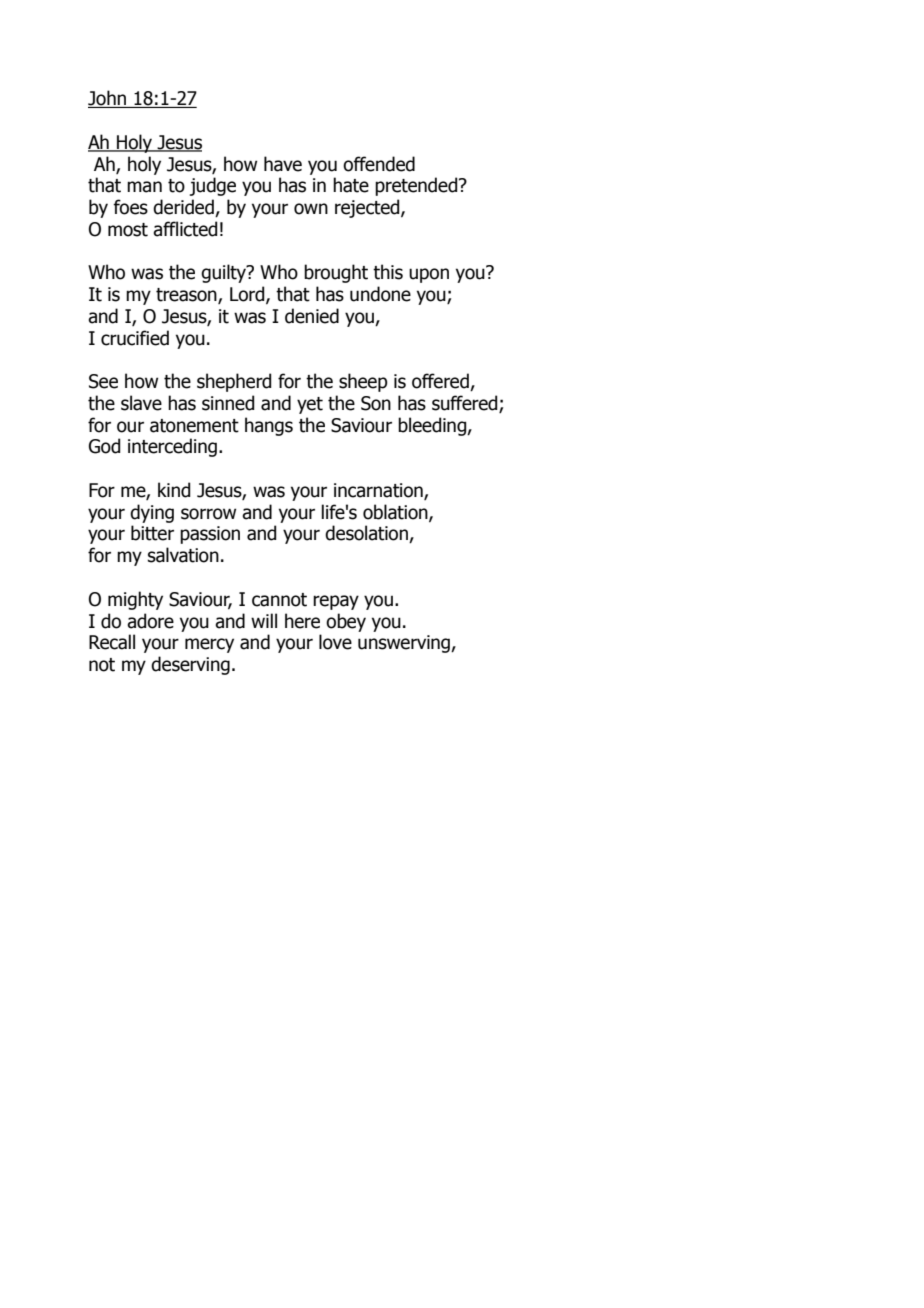  I want to click on John, so click(108, 99).
